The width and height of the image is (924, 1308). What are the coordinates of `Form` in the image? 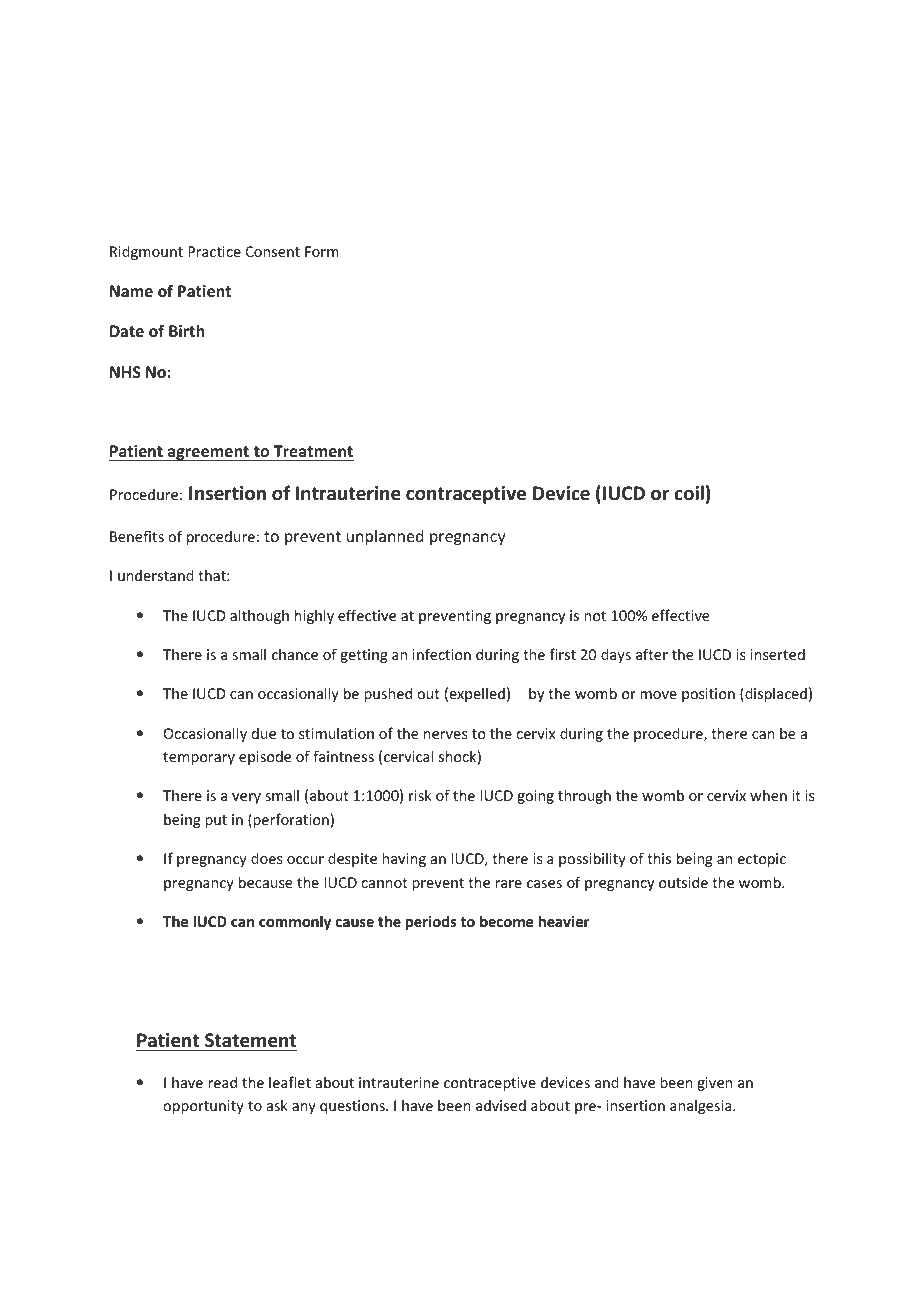 It's located at (322, 251).
